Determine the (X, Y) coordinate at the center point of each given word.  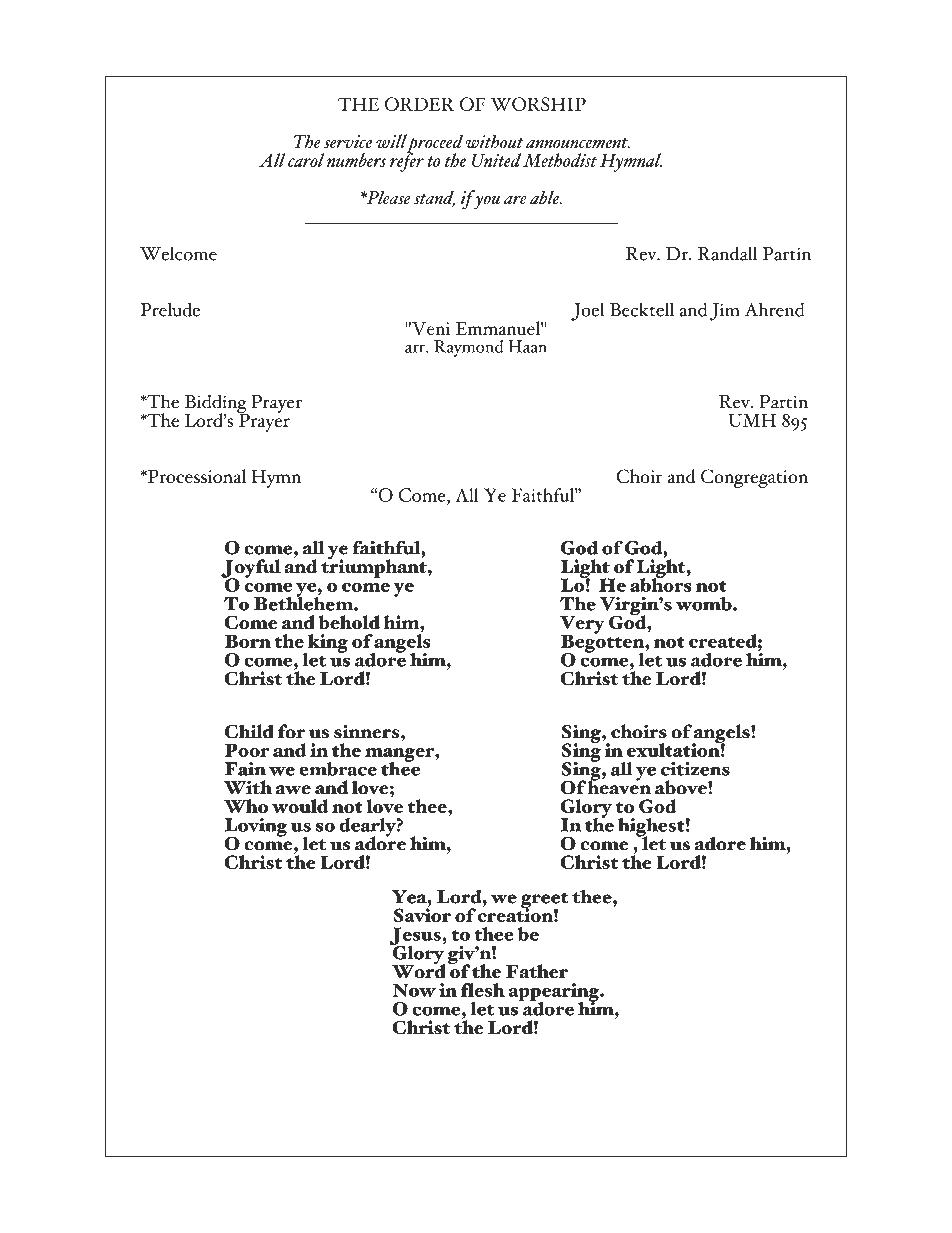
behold (349, 622)
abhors (661, 583)
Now (414, 990)
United (497, 160)
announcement (578, 143)
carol (306, 160)
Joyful (251, 569)
